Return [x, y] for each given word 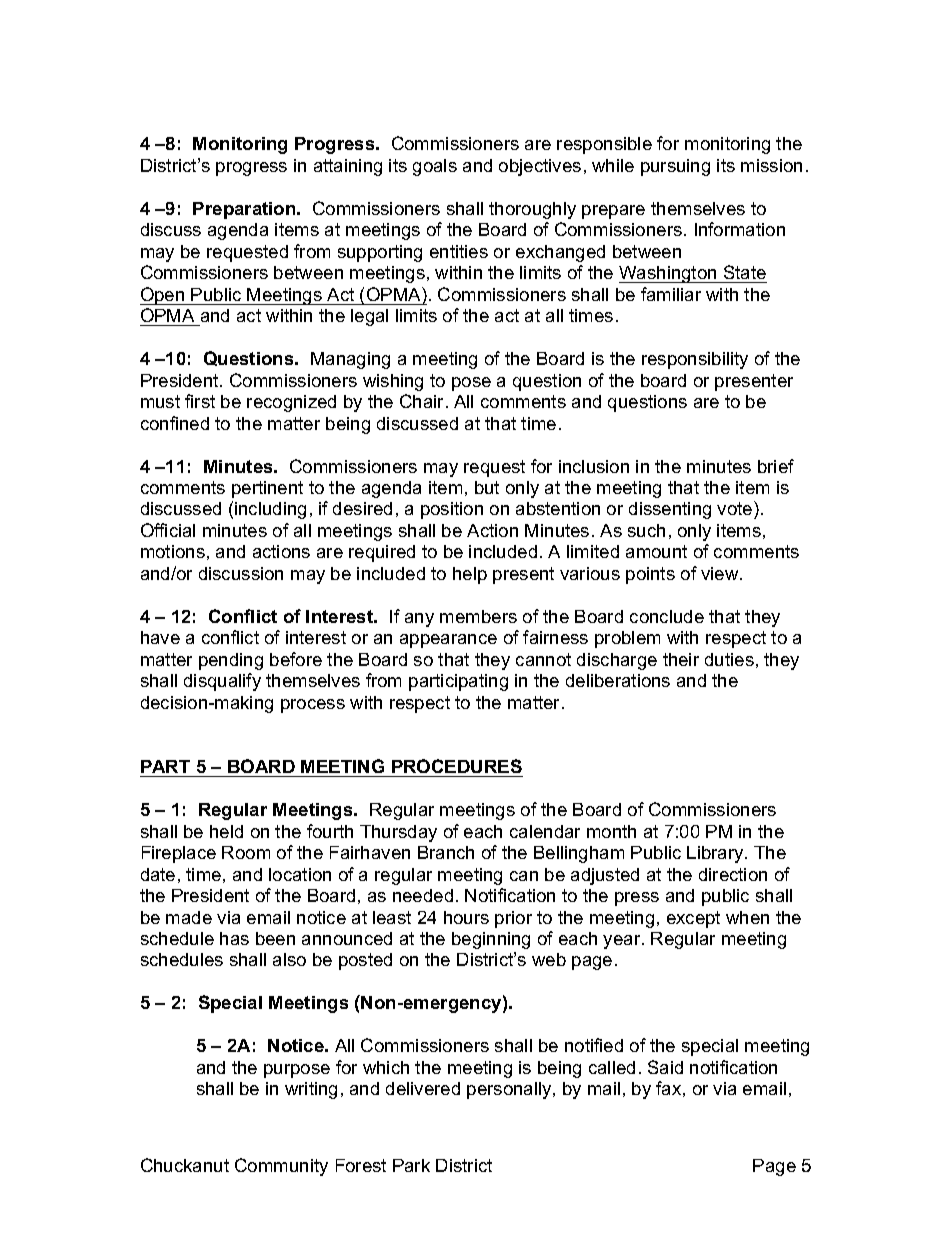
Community [281, 1167]
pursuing [675, 167]
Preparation [245, 210]
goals [435, 167]
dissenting [670, 510]
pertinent [267, 489]
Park [411, 1165]
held [226, 831]
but [487, 487]
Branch [446, 852]
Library [716, 854]
